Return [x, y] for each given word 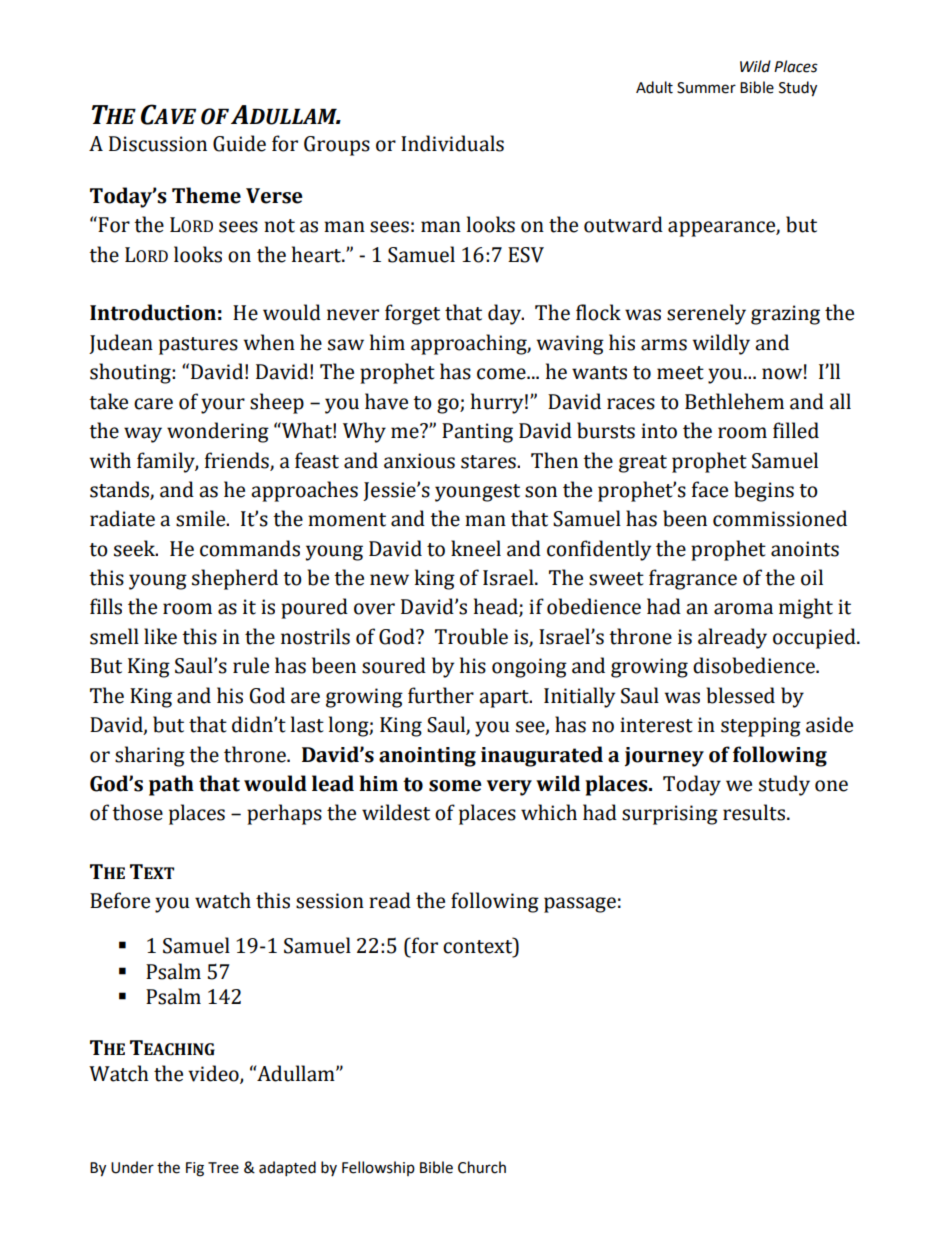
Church [482, 1167]
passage [580, 905]
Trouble [471, 636]
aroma [743, 609]
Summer [706, 88]
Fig [195, 1169]
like [160, 636]
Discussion [158, 144]
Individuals [452, 143]
